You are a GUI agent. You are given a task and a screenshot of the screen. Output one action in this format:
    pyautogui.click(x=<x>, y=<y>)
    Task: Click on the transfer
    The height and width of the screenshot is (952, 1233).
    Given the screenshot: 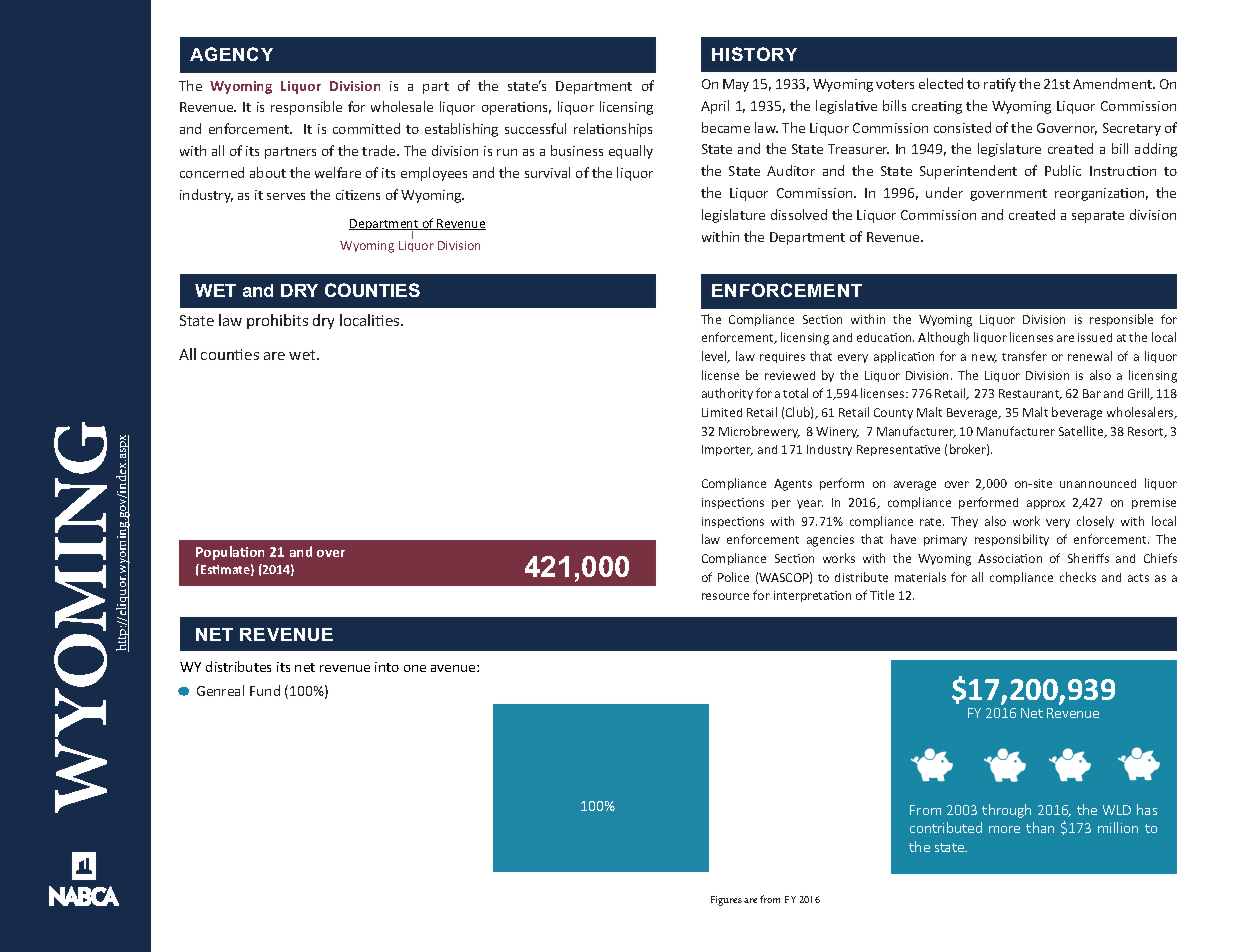 What is the action you would take?
    pyautogui.click(x=1024, y=356)
